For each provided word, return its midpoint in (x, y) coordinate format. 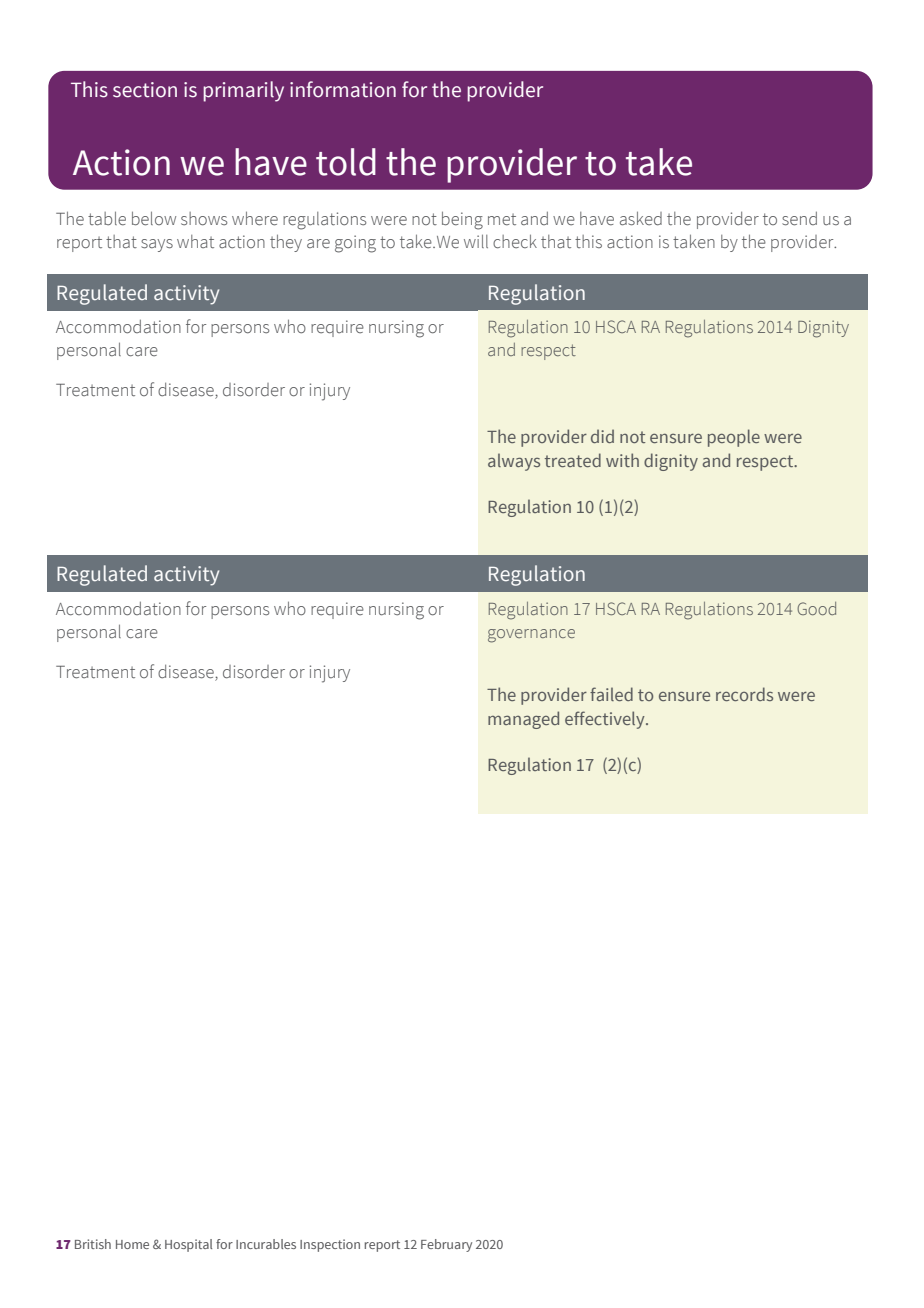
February (446, 1245)
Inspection (330, 1245)
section (145, 90)
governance (531, 636)
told (346, 162)
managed (523, 720)
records (744, 694)
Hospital (188, 1245)
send (799, 219)
